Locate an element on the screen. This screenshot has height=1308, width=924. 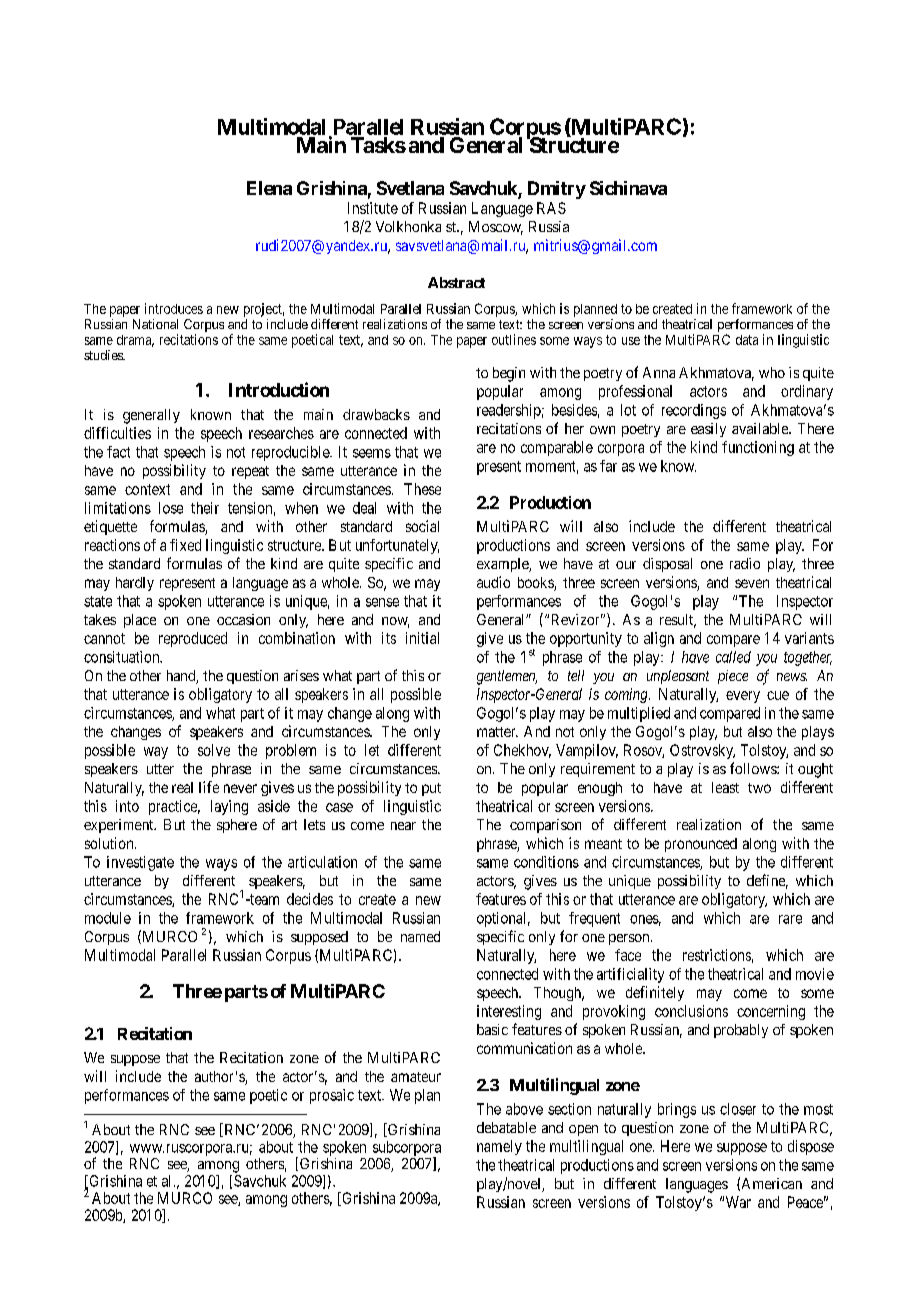
Moscow is located at coordinates (496, 228).
